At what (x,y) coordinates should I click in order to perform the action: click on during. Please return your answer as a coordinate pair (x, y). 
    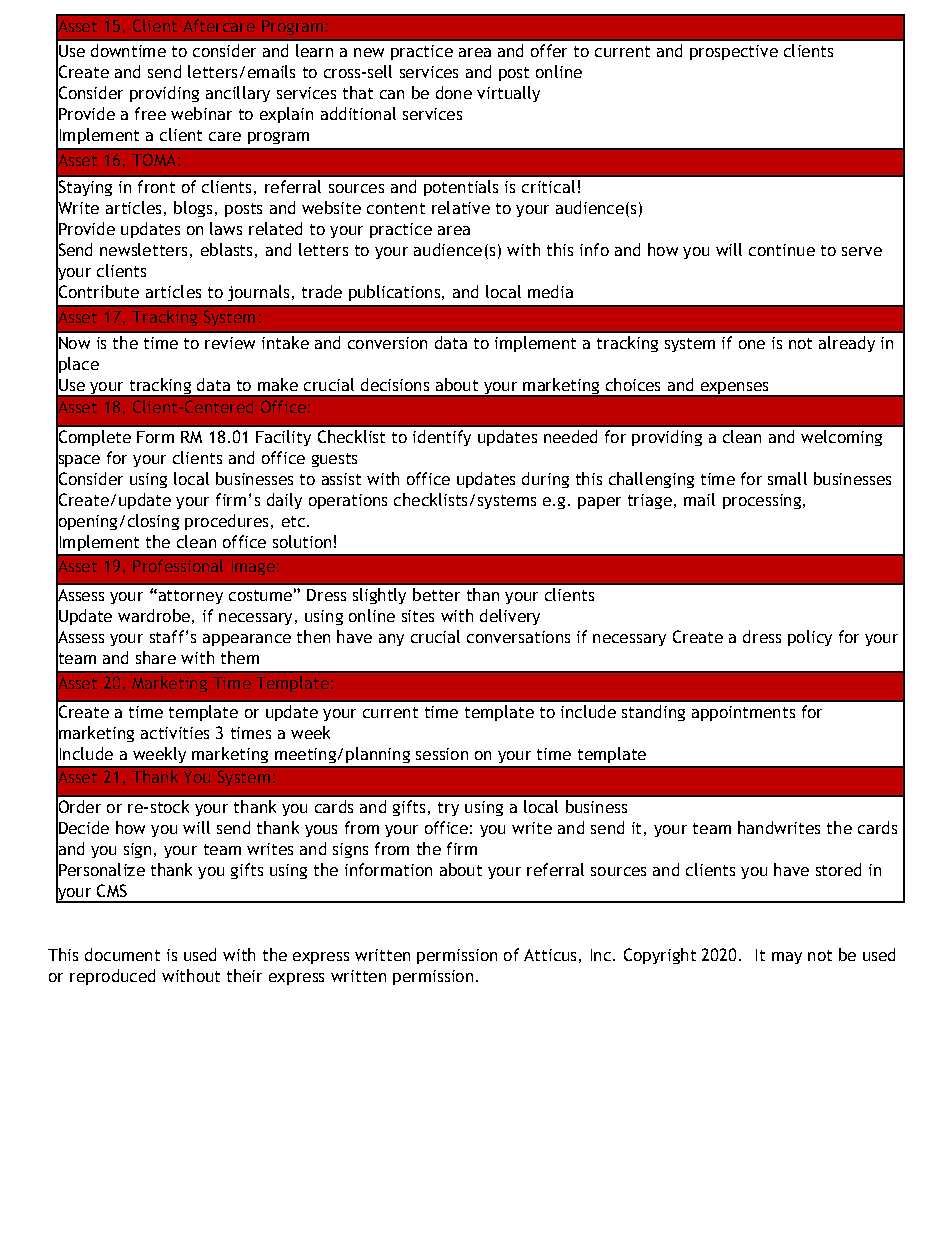
    Looking at the image, I should click on (545, 480).
